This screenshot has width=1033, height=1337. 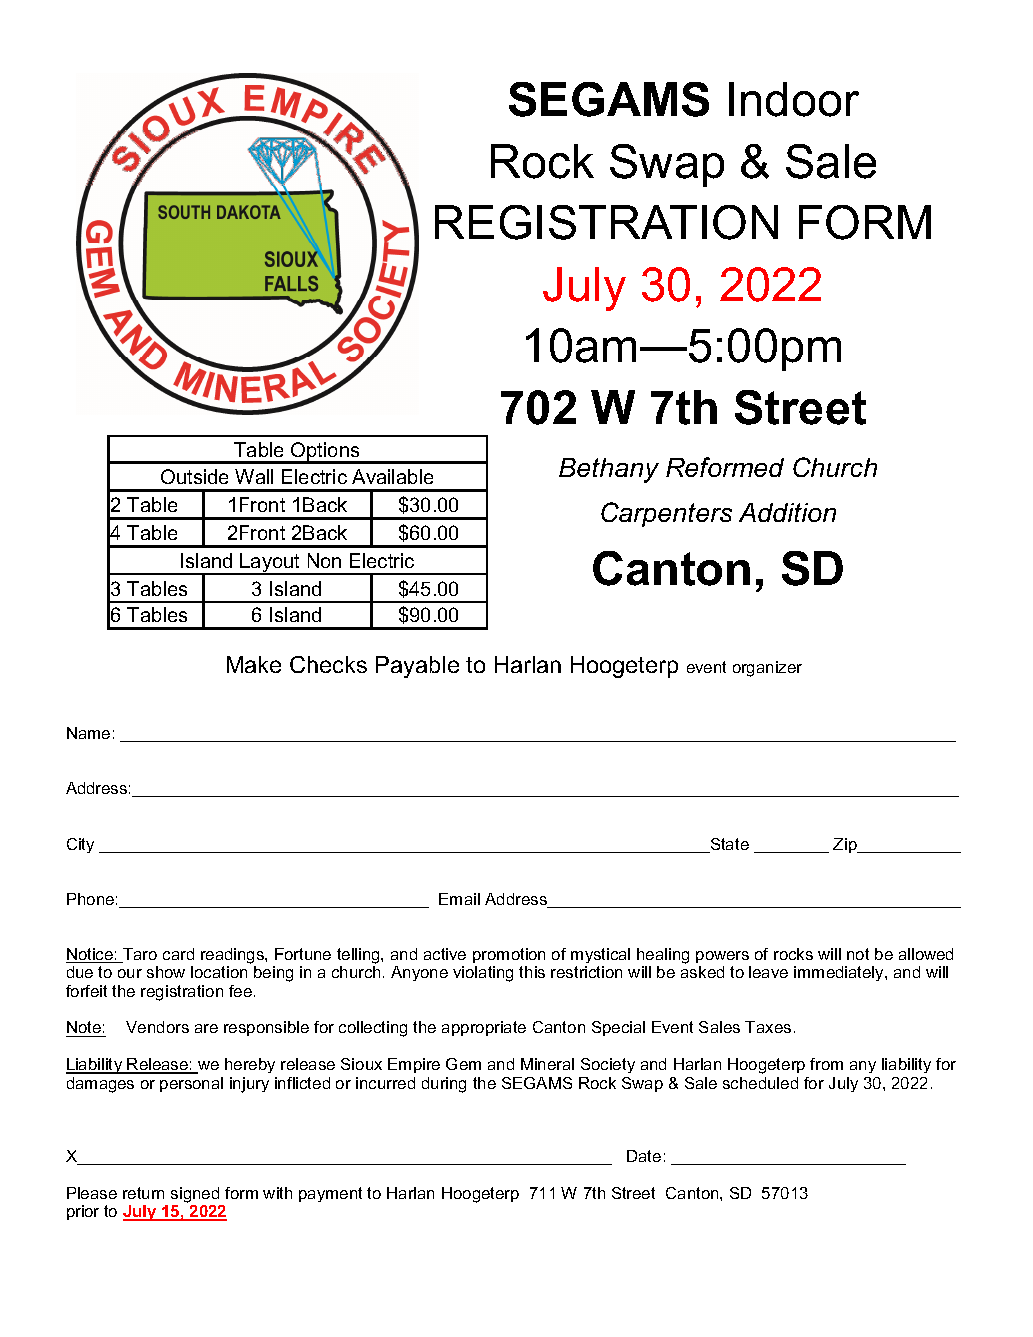 I want to click on signed, so click(x=195, y=1195).
